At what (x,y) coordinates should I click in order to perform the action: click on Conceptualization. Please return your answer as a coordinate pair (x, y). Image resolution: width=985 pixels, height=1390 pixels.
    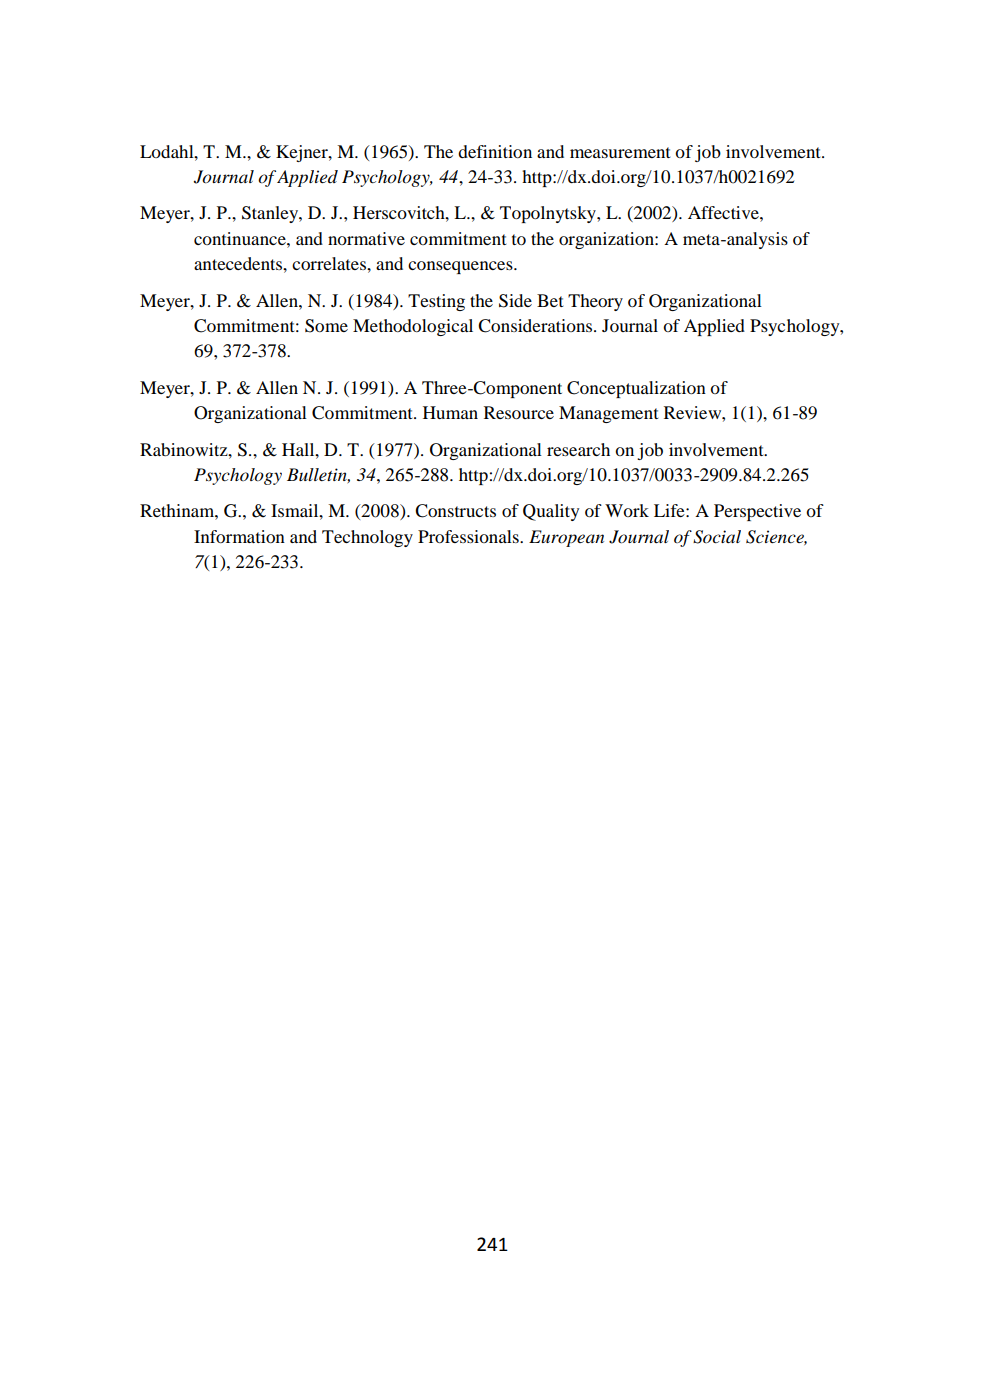
    Looking at the image, I should click on (636, 389).
